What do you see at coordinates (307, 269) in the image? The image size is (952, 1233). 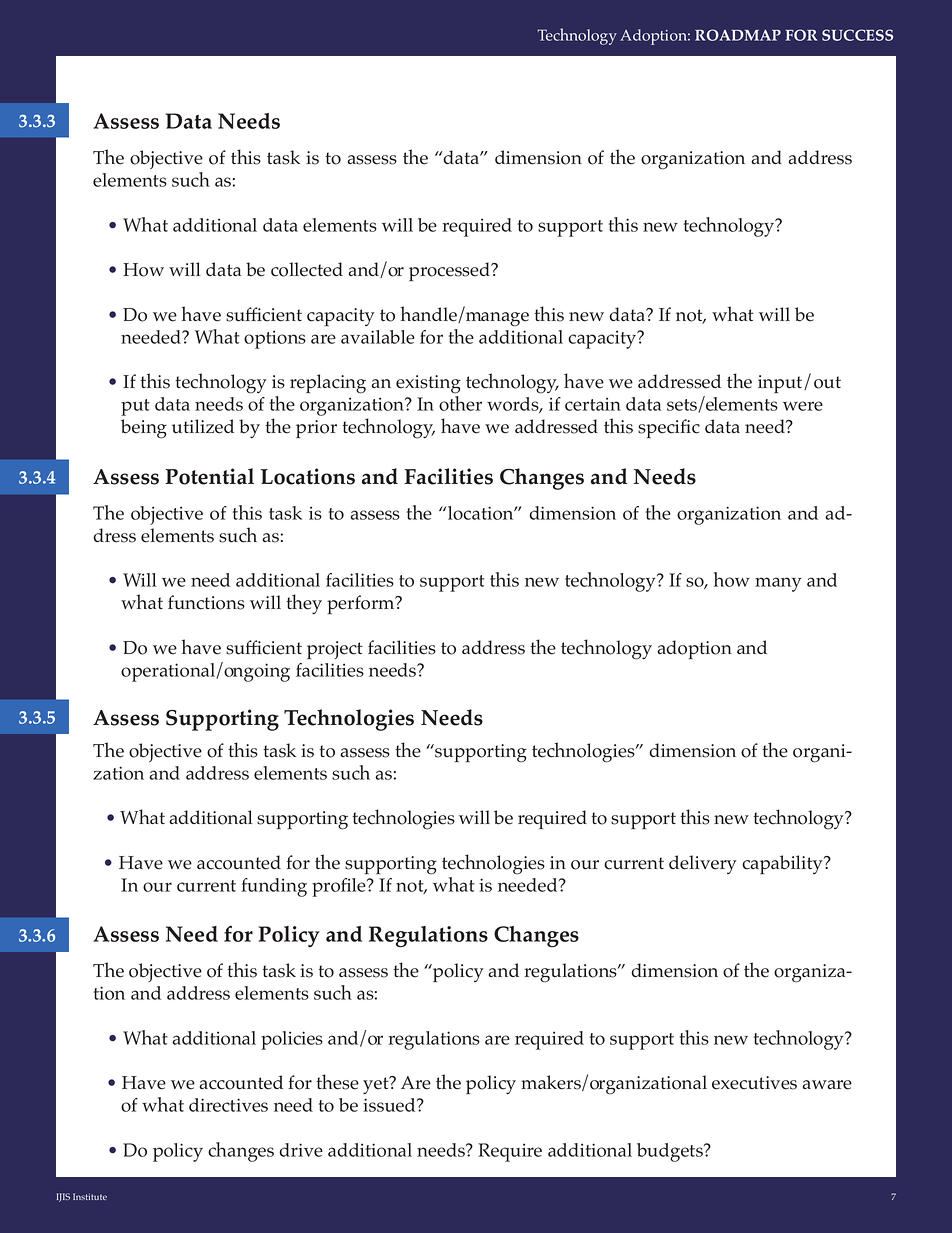 I see `collected` at bounding box center [307, 269].
